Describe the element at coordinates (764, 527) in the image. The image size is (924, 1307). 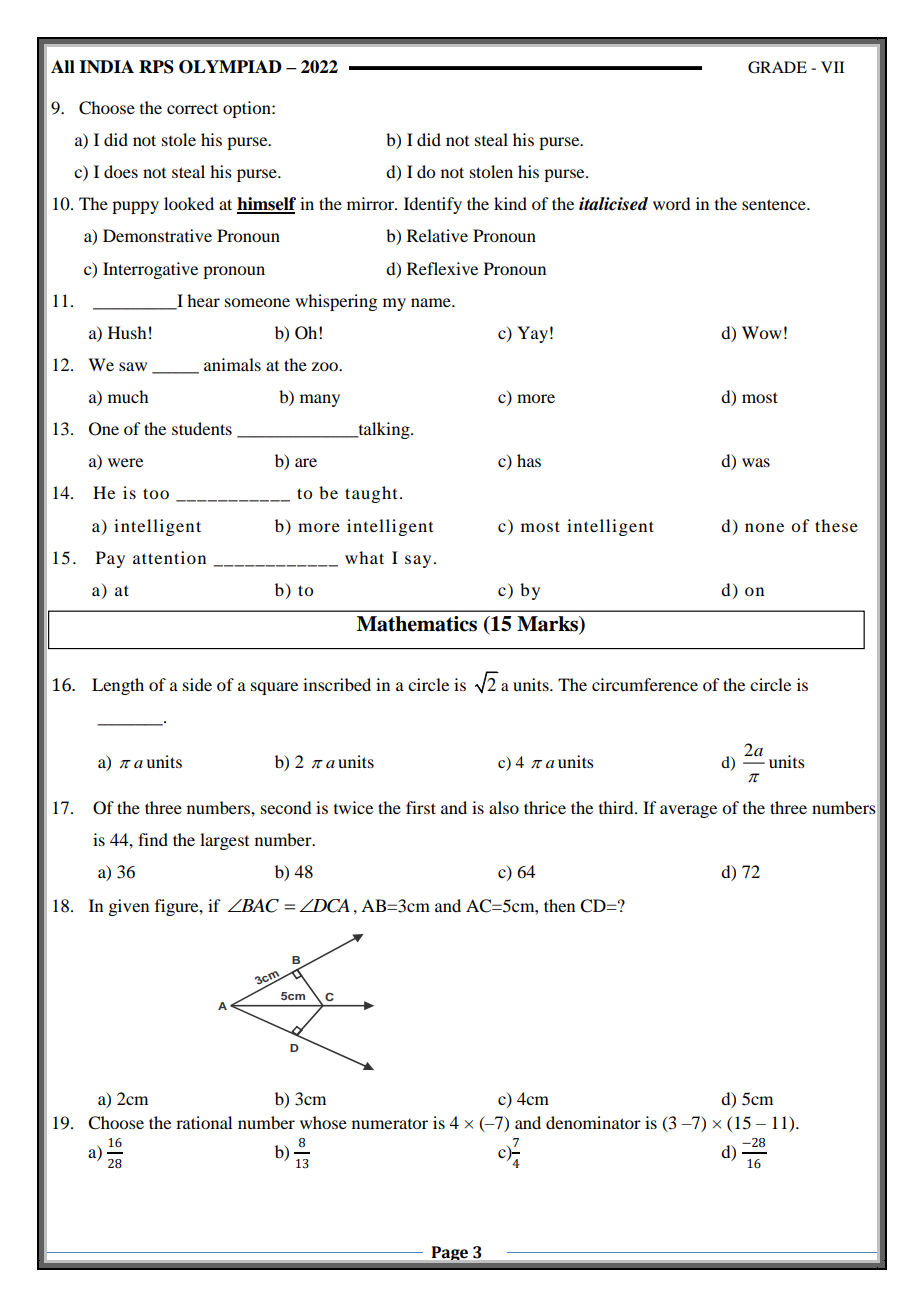
I see `none` at that location.
